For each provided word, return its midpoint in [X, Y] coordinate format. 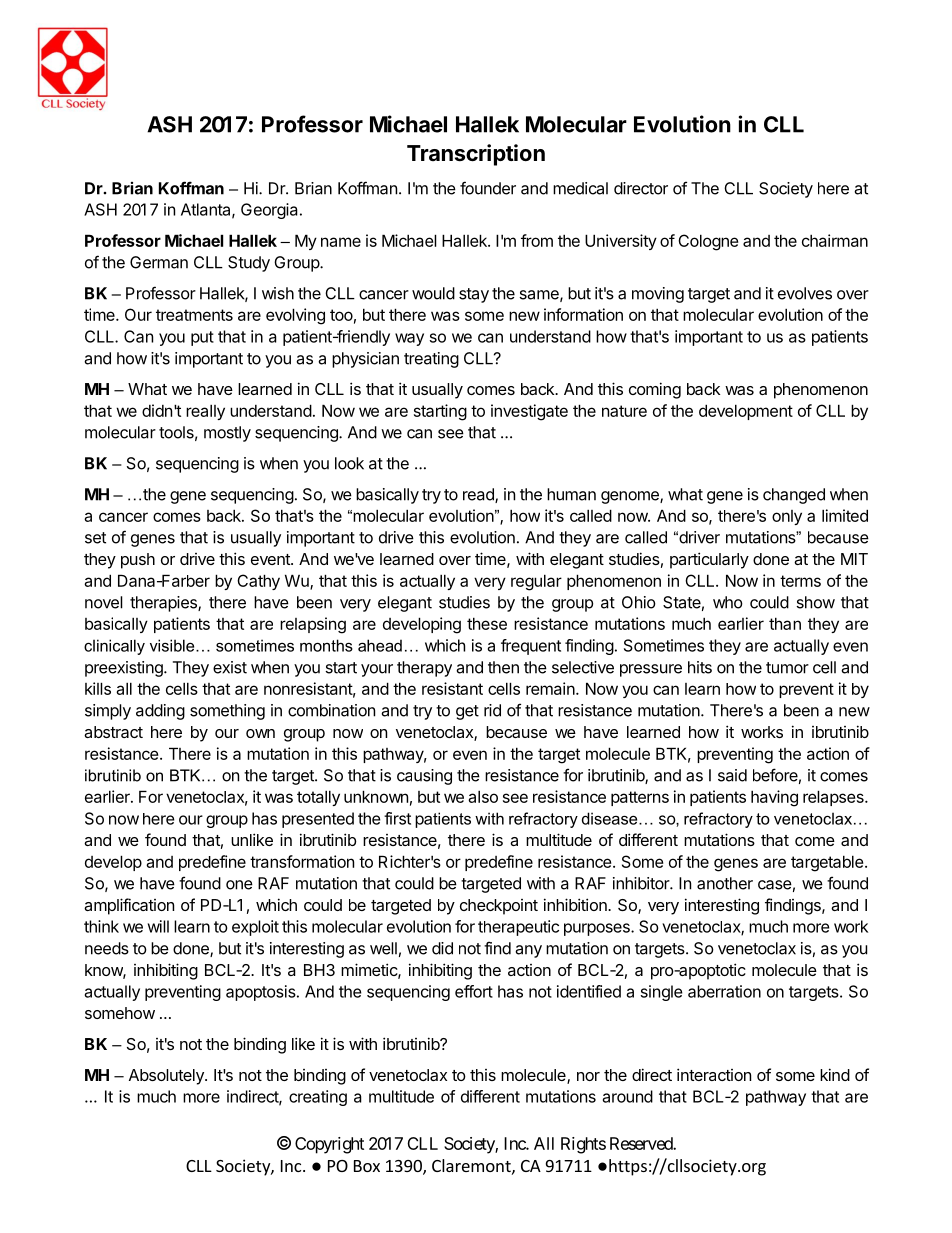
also [483, 796]
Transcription [476, 155]
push [138, 561]
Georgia [269, 211]
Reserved [642, 1143]
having [774, 798]
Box [367, 1166]
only [787, 517]
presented [318, 820]
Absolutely [167, 1077]
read [479, 495]
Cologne [708, 242]
